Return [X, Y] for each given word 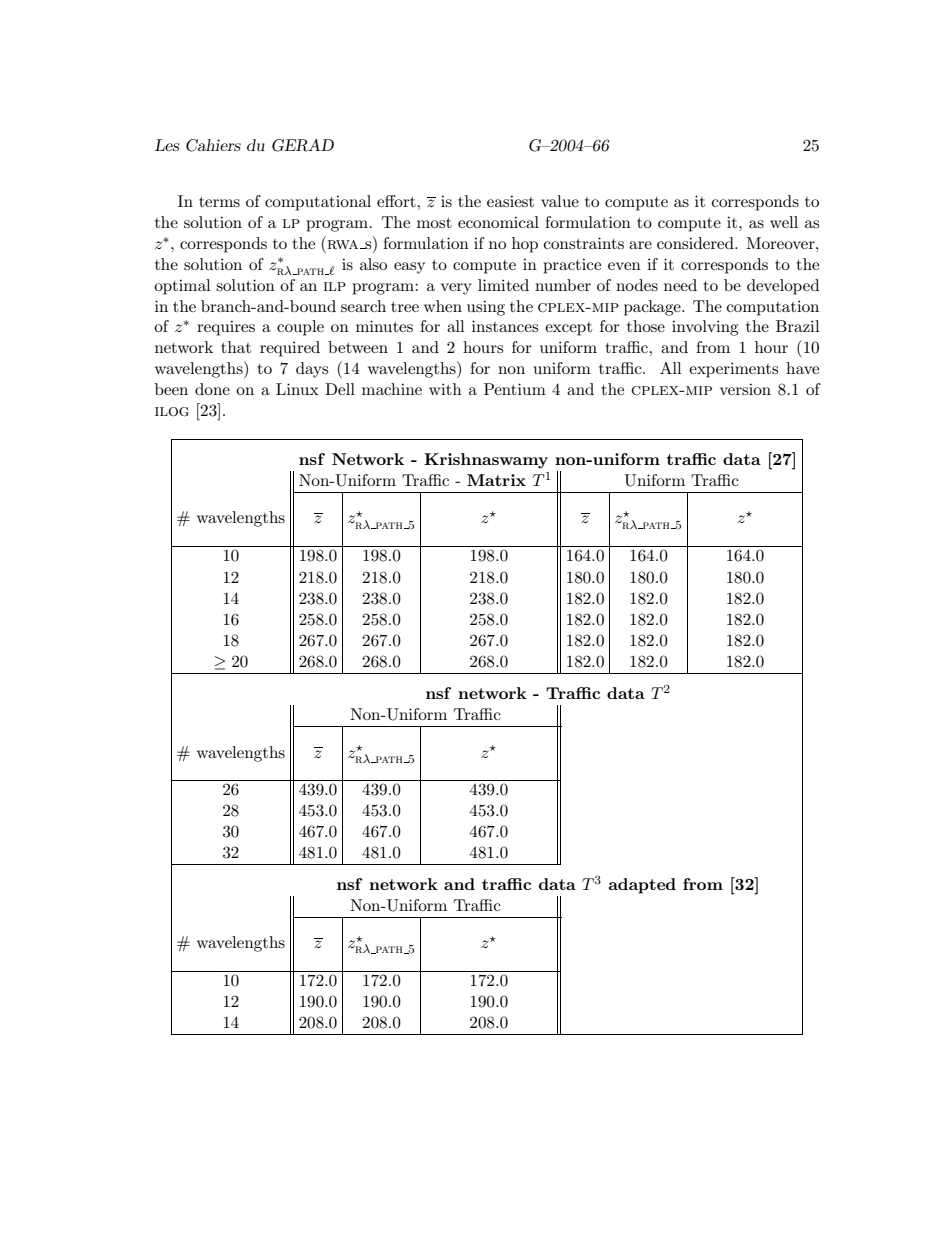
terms [219, 202]
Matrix [496, 480]
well [784, 222]
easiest [510, 201]
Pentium [515, 389]
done [212, 389]
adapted [642, 886]
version [745, 389]
